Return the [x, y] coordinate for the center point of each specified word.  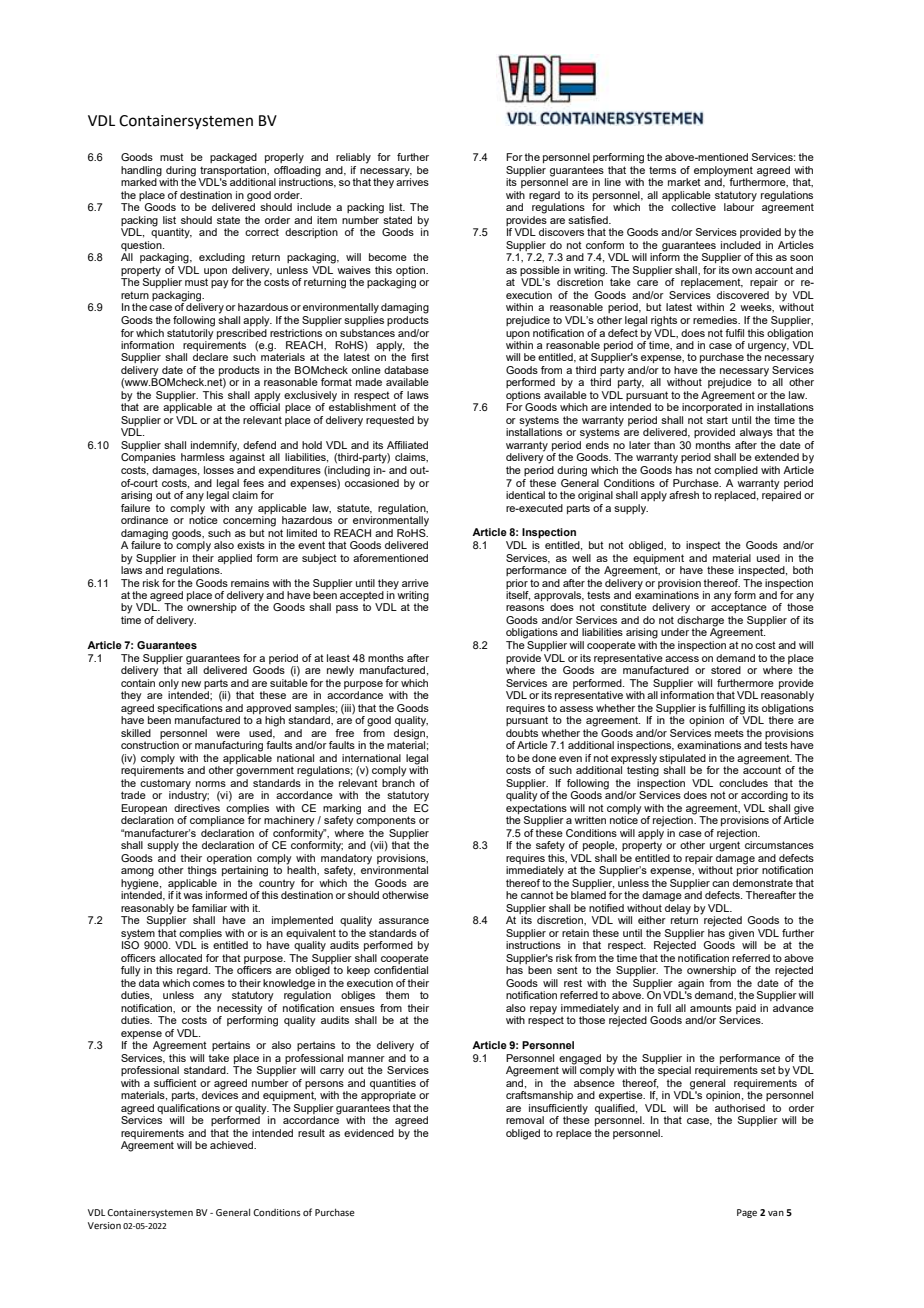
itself [518, 596]
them [397, 995]
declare [210, 357]
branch [398, 781]
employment [723, 172]
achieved [232, 1145]
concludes [743, 783]
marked [140, 181]
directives [197, 806]
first [420, 357]
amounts [711, 1008]
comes [209, 984]
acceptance [739, 607]
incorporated [712, 407]
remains [250, 583]
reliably [353, 158]
